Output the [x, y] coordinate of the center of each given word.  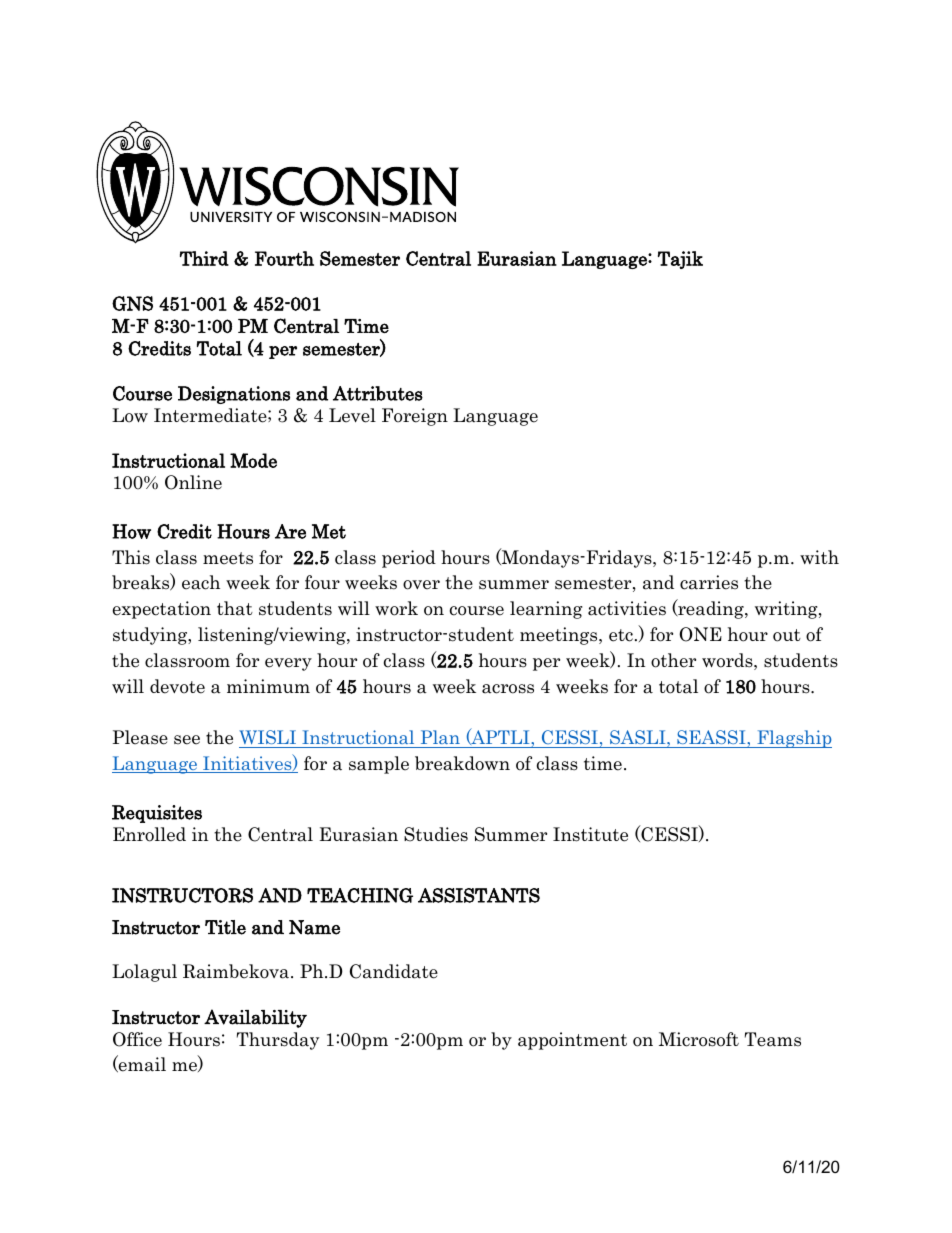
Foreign [415, 417]
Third [204, 258]
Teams [773, 1039]
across [508, 689]
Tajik [680, 260]
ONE [700, 634]
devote [177, 686]
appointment [572, 1041]
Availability [255, 1018]
